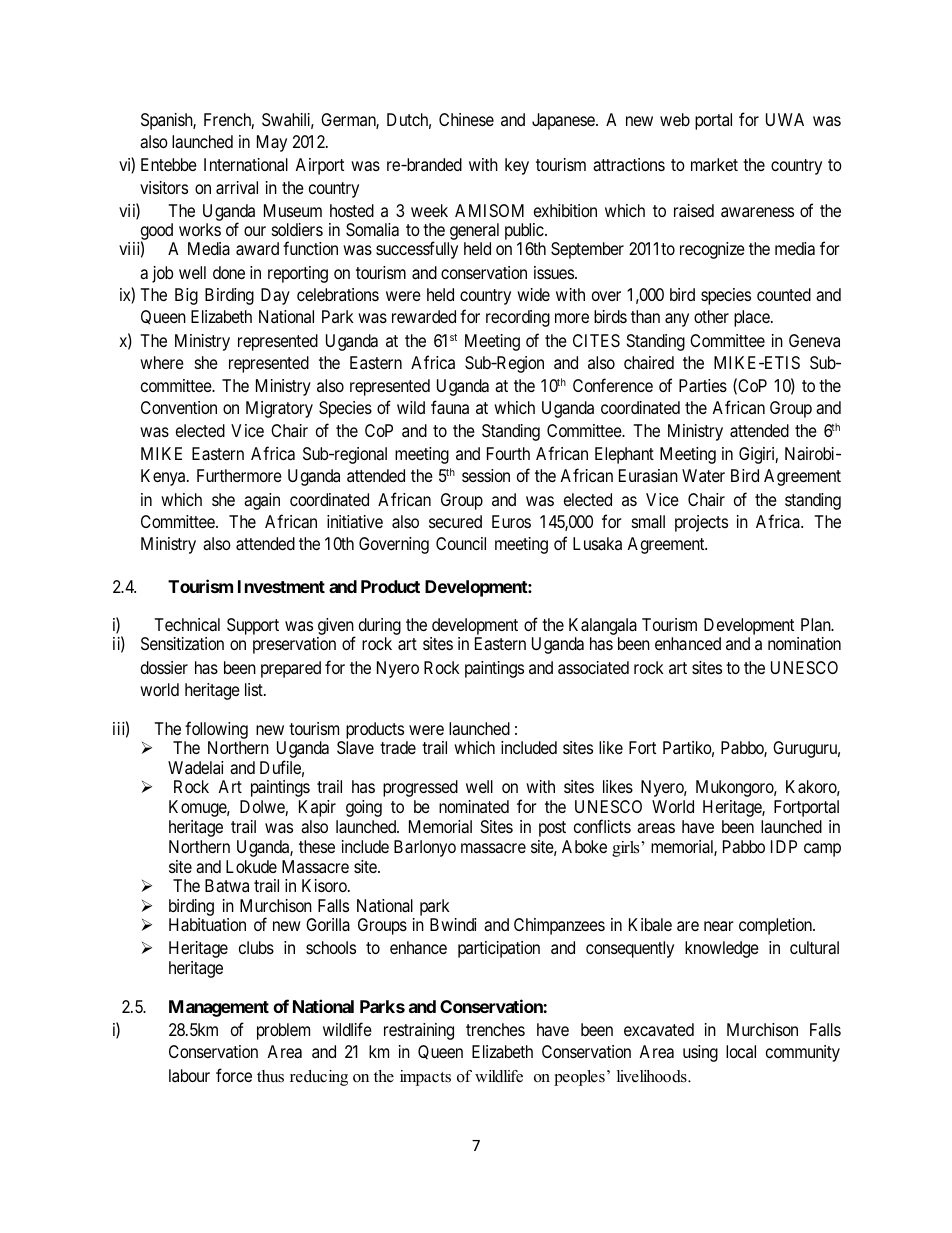  I want to click on following, so click(216, 730).
